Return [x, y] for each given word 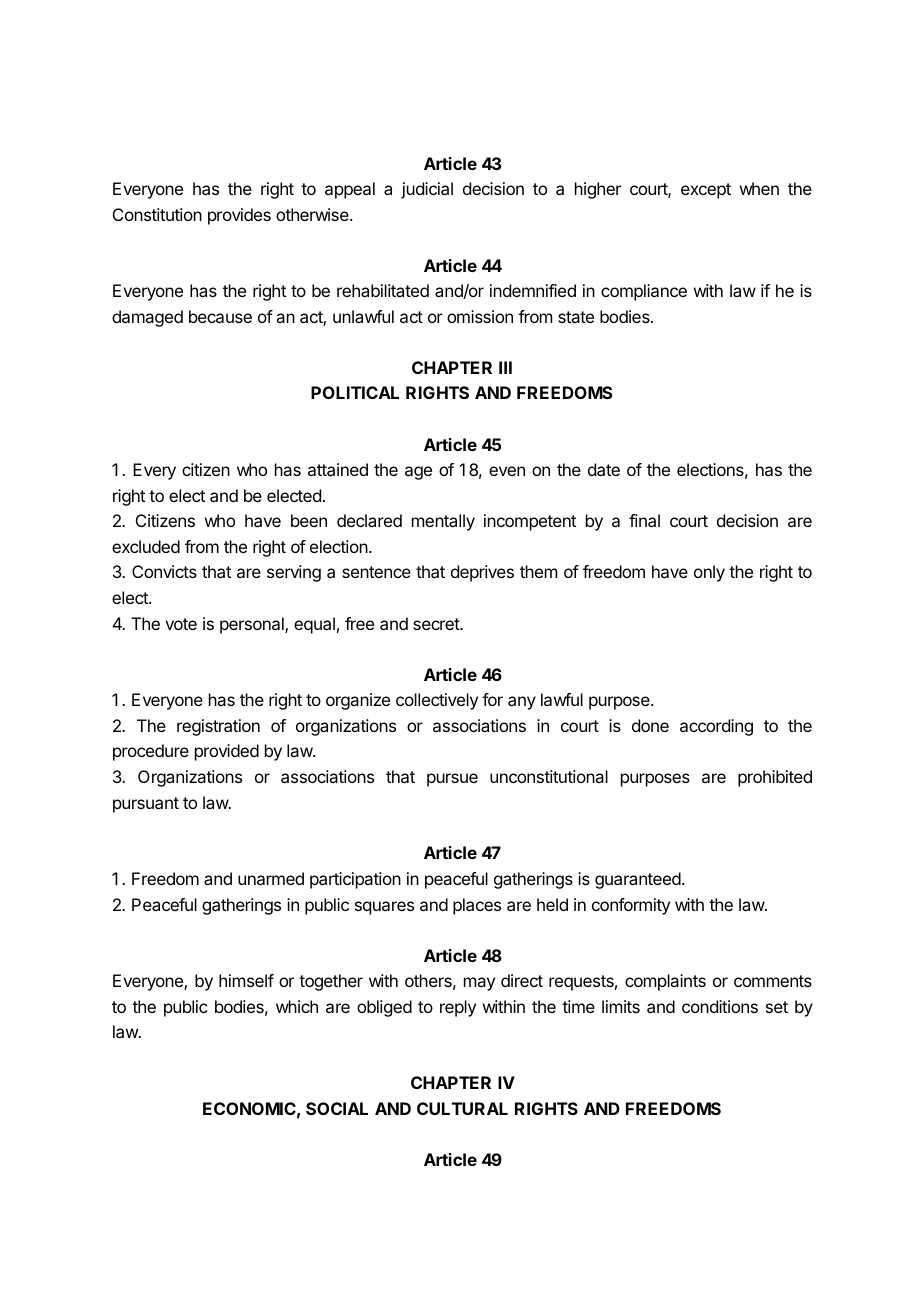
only [709, 573]
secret [437, 624]
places [477, 906]
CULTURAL [462, 1108]
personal [253, 625]
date [604, 469]
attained [338, 469]
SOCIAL [337, 1108]
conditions [720, 1006]
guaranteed [638, 880]
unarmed [271, 878]
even [507, 471]
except [706, 191]
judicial [427, 190]
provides [239, 216]
